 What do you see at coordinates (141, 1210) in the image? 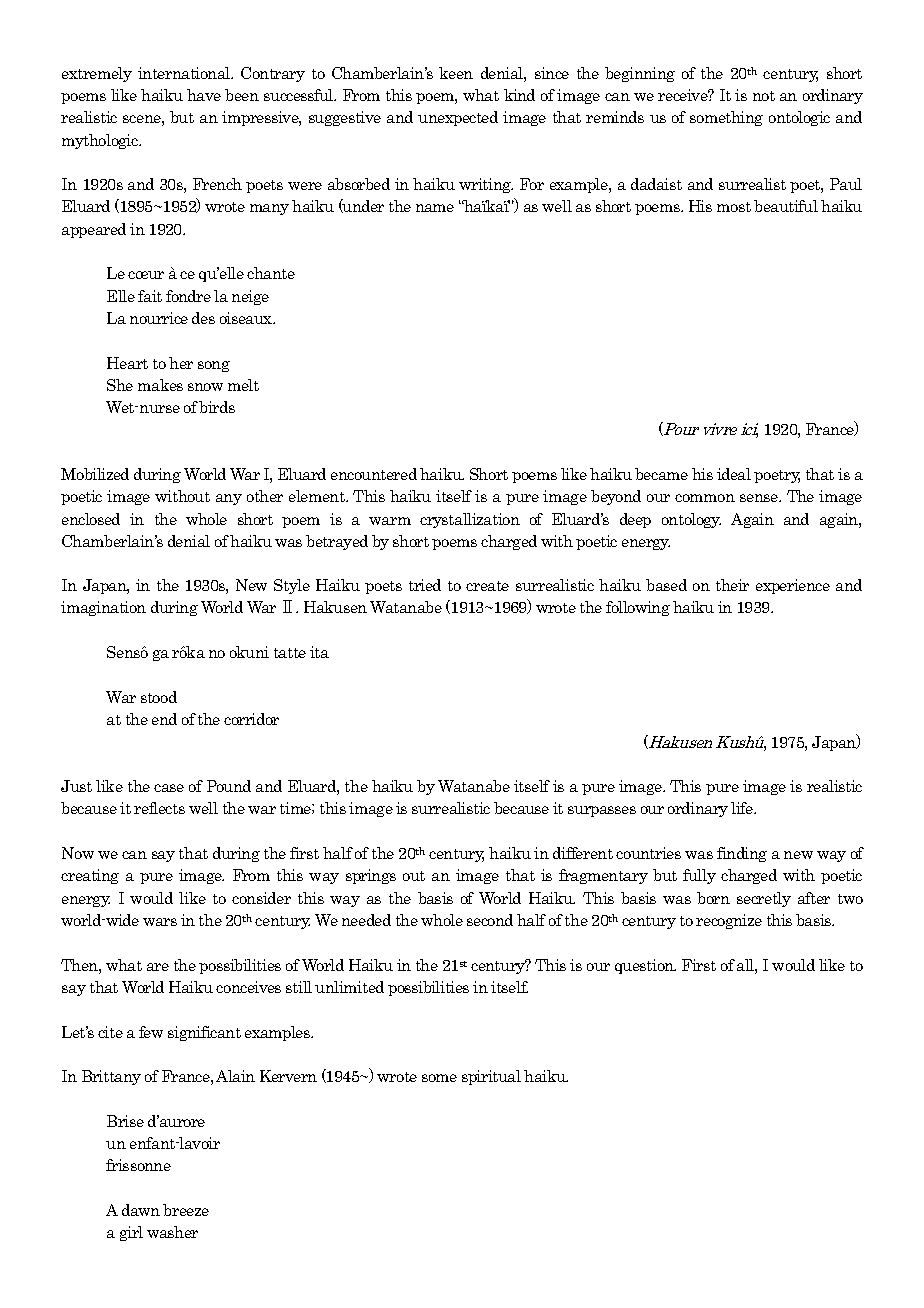
I see `dawn` at bounding box center [141, 1210].
